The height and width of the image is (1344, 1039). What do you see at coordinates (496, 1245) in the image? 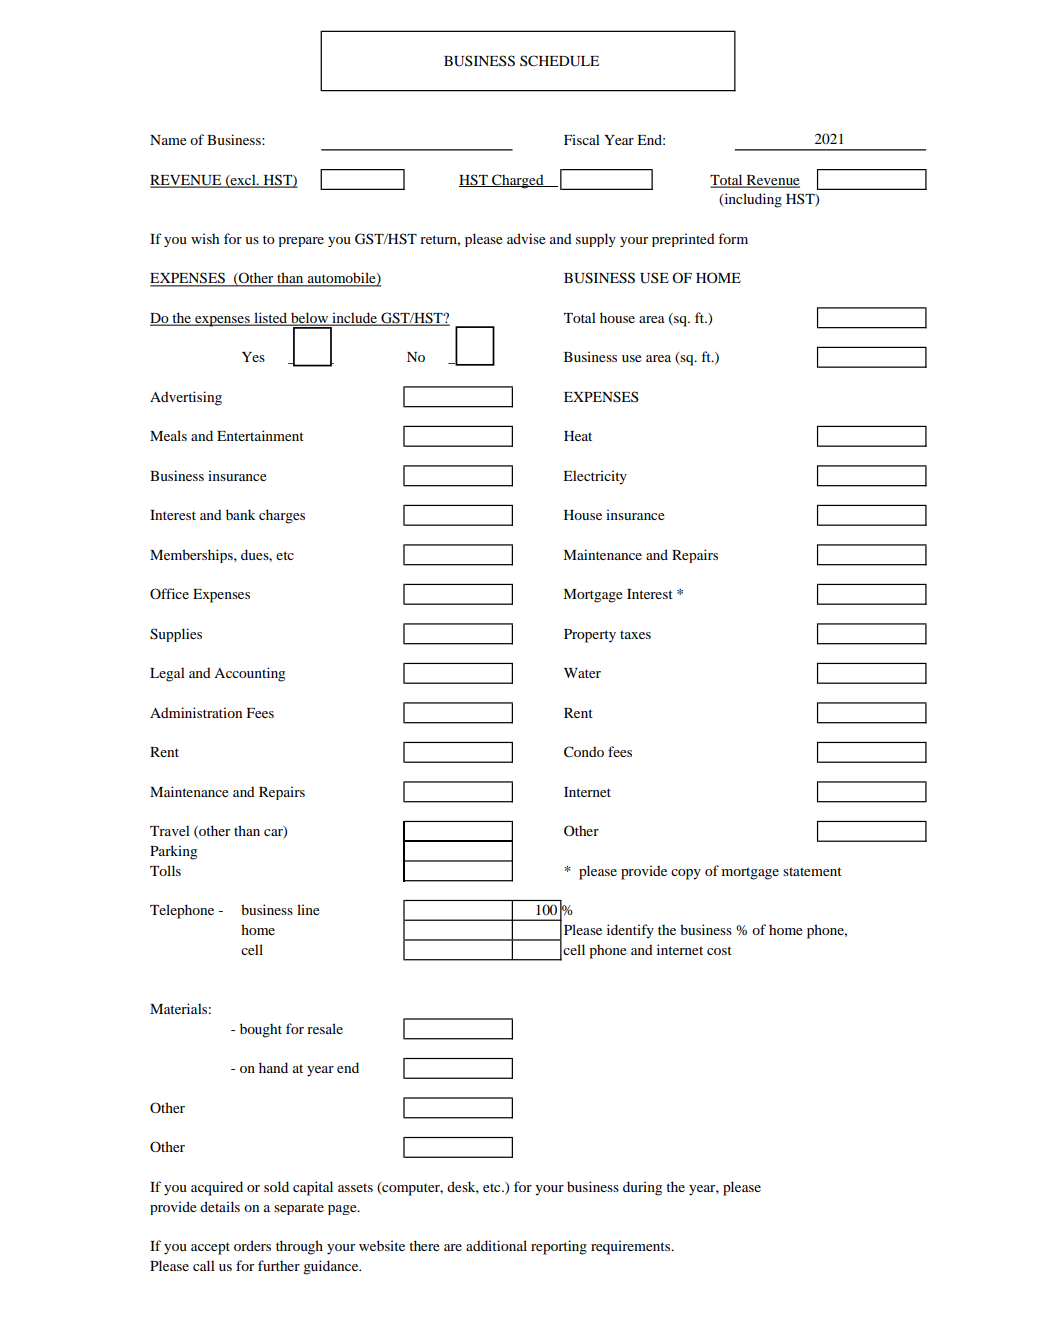
I see `additional` at bounding box center [496, 1245].
